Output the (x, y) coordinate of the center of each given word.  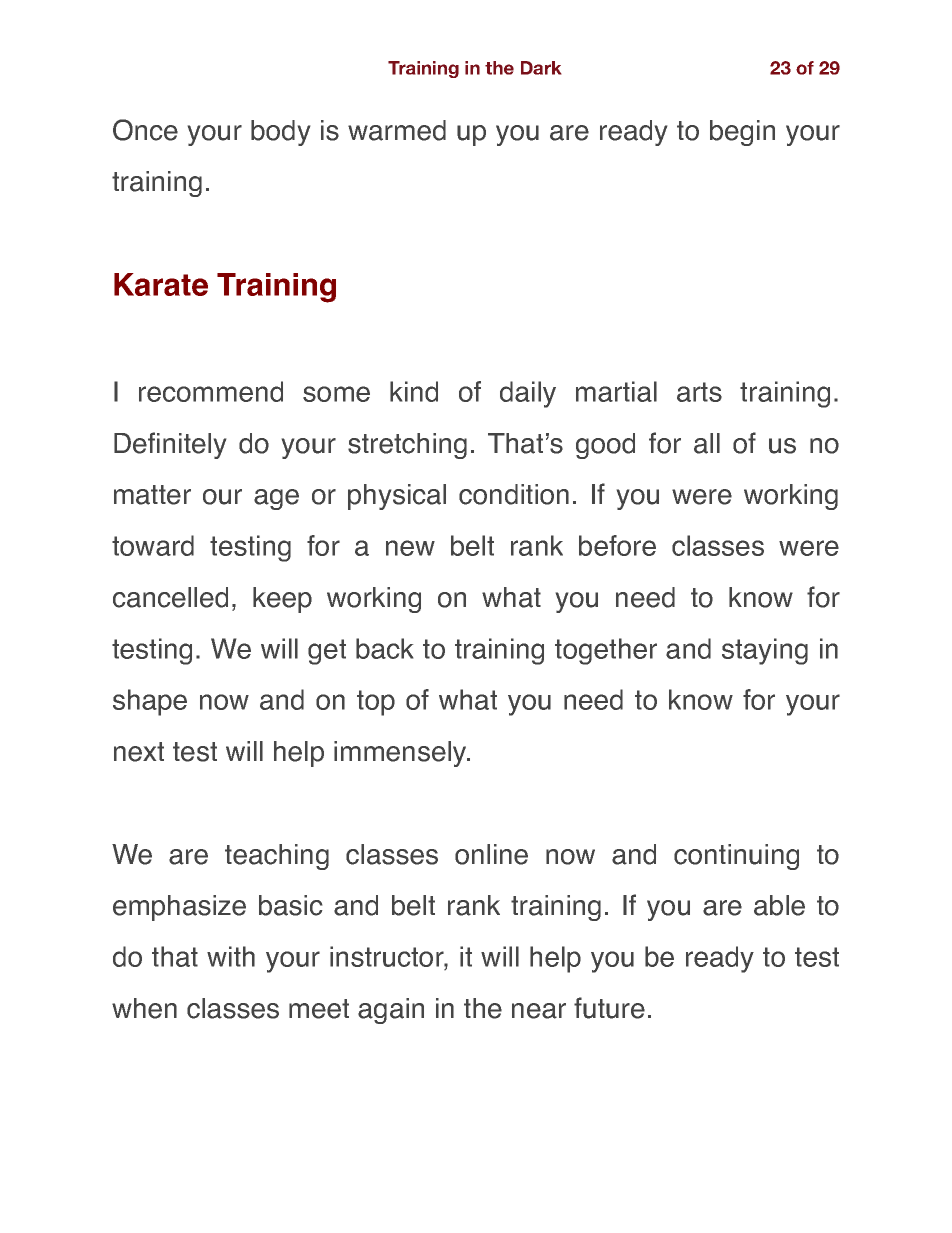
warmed (397, 130)
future (609, 1008)
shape (150, 702)
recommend (211, 391)
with (231, 956)
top (376, 703)
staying (765, 651)
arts (699, 392)
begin (742, 133)
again (391, 1011)
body (280, 133)
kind (414, 391)
